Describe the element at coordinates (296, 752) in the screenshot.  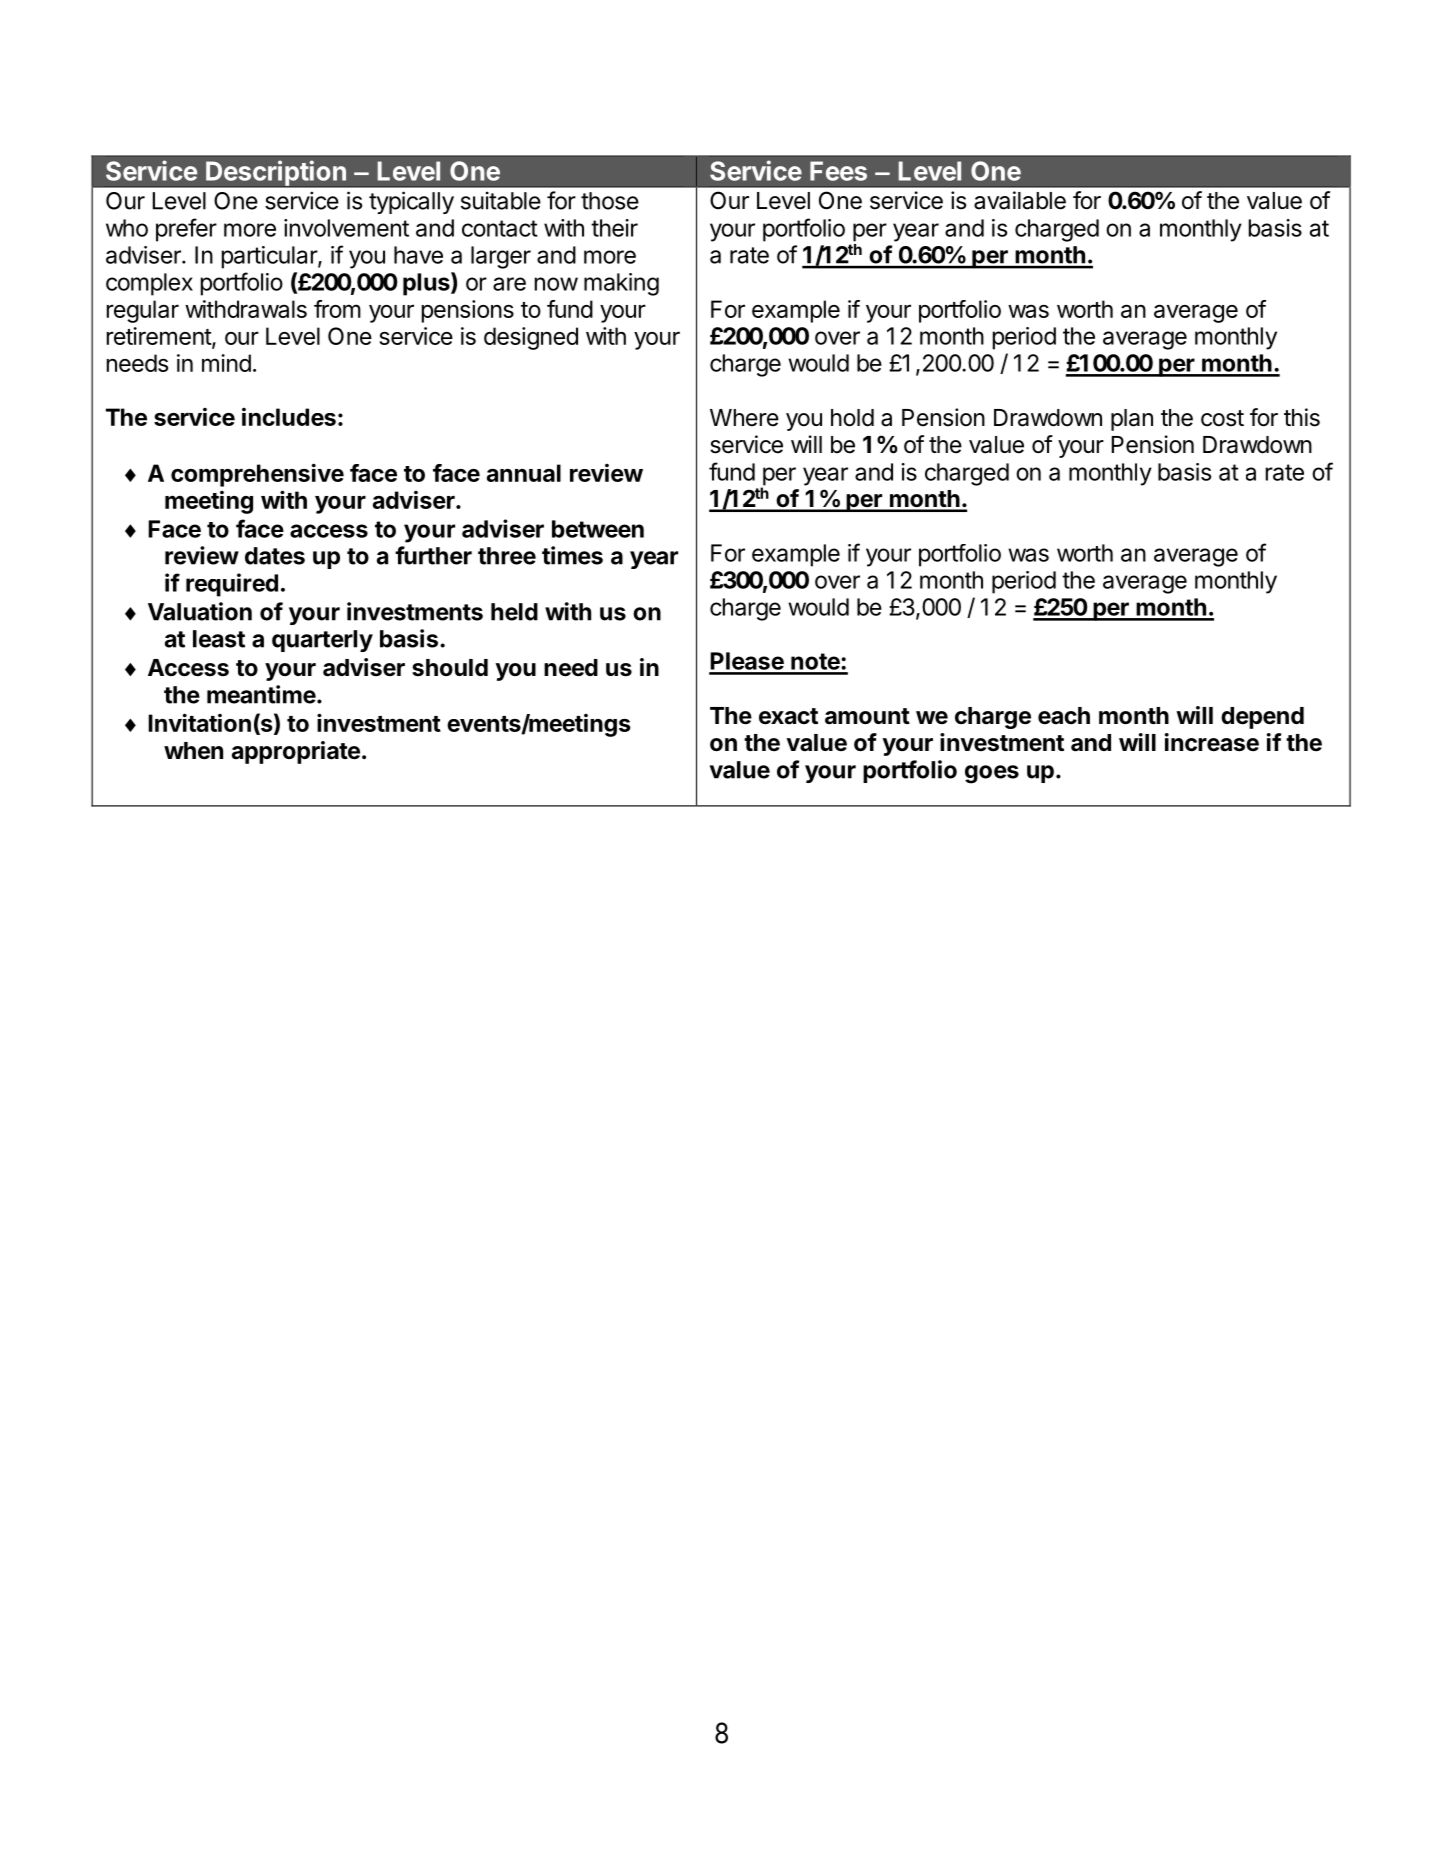
I see `appropriate` at that location.
